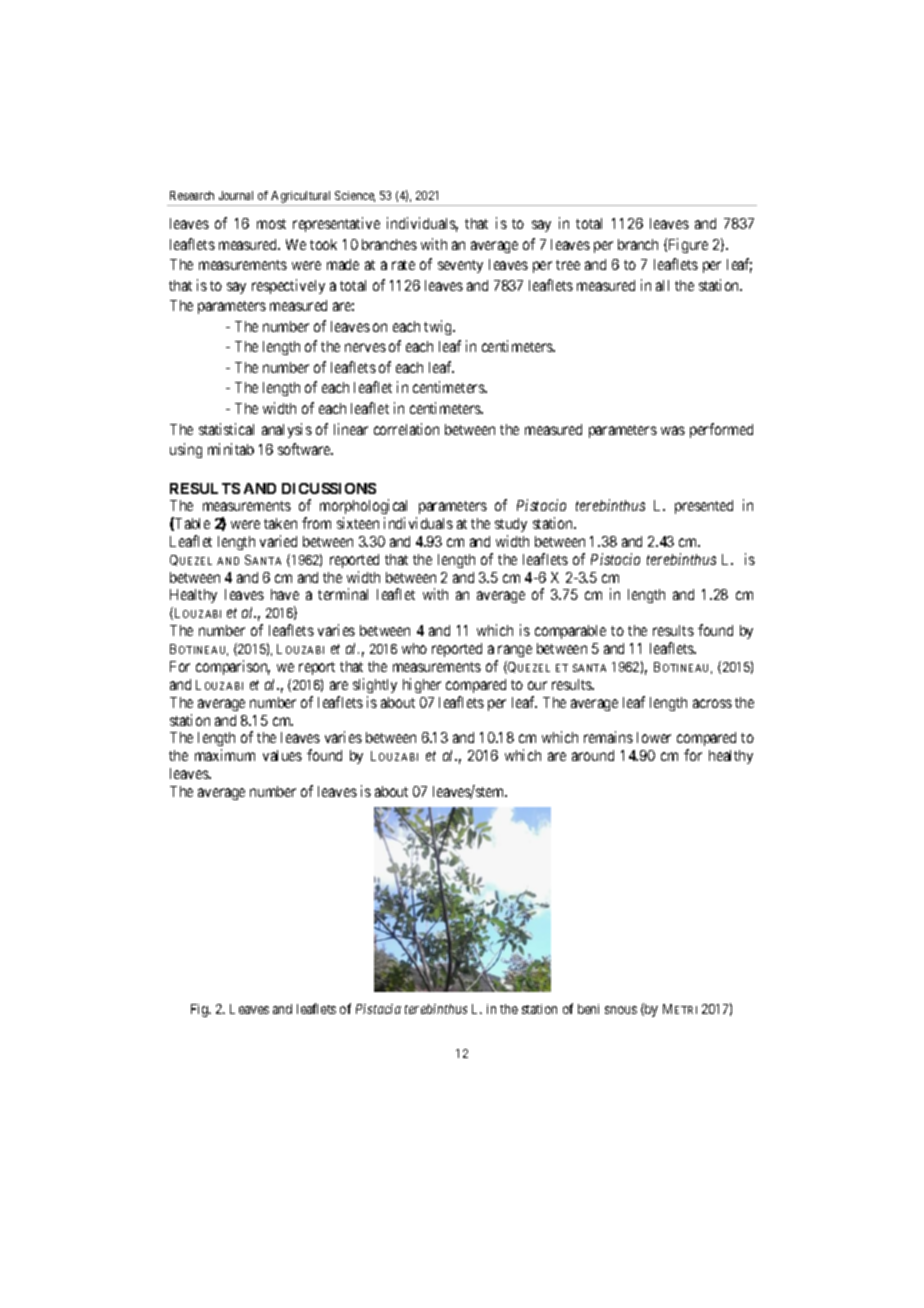  What do you see at coordinates (406, 429) in the image?
I see `correlation` at bounding box center [406, 429].
